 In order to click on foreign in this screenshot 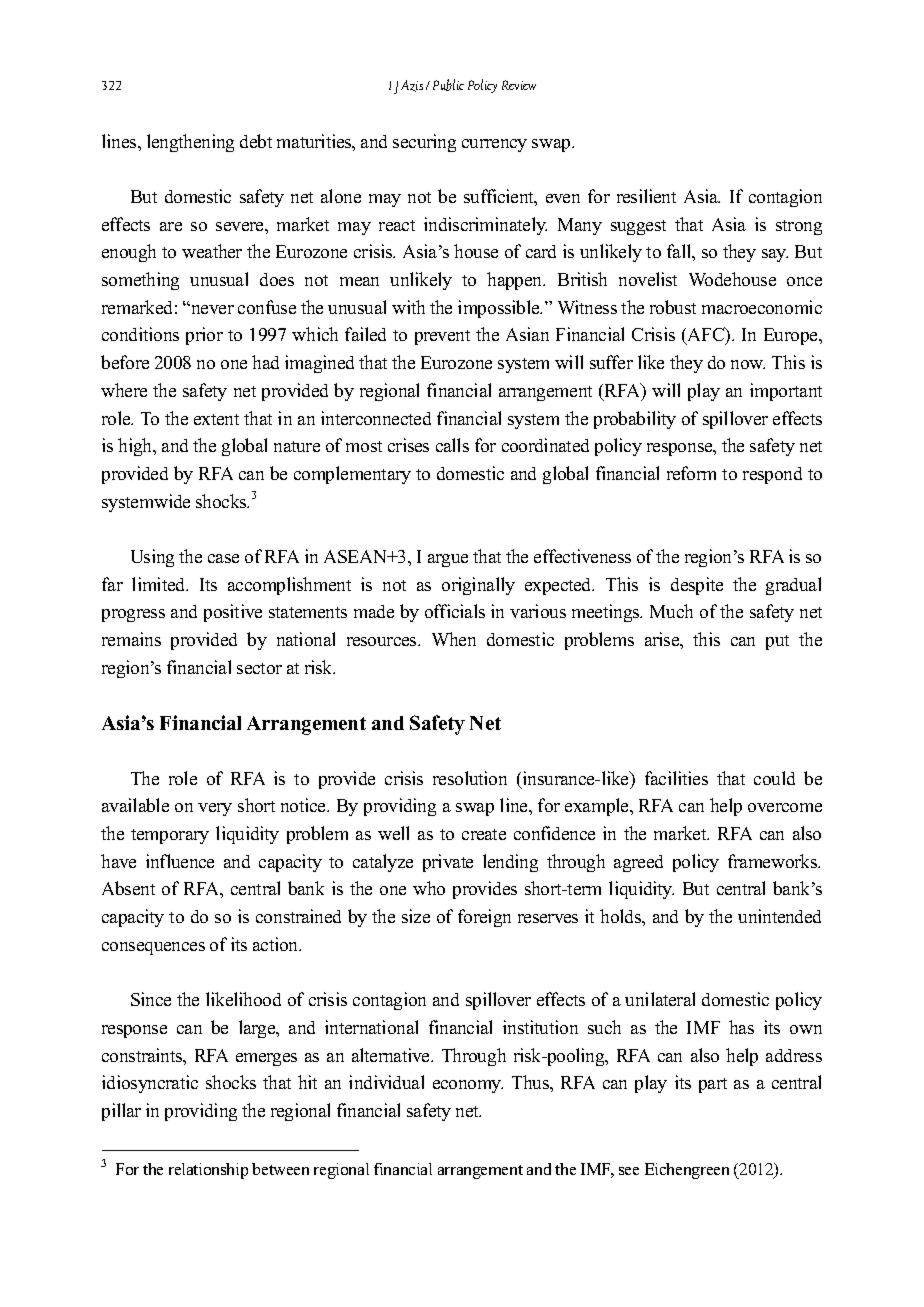, I will do `click(484, 918)`.
